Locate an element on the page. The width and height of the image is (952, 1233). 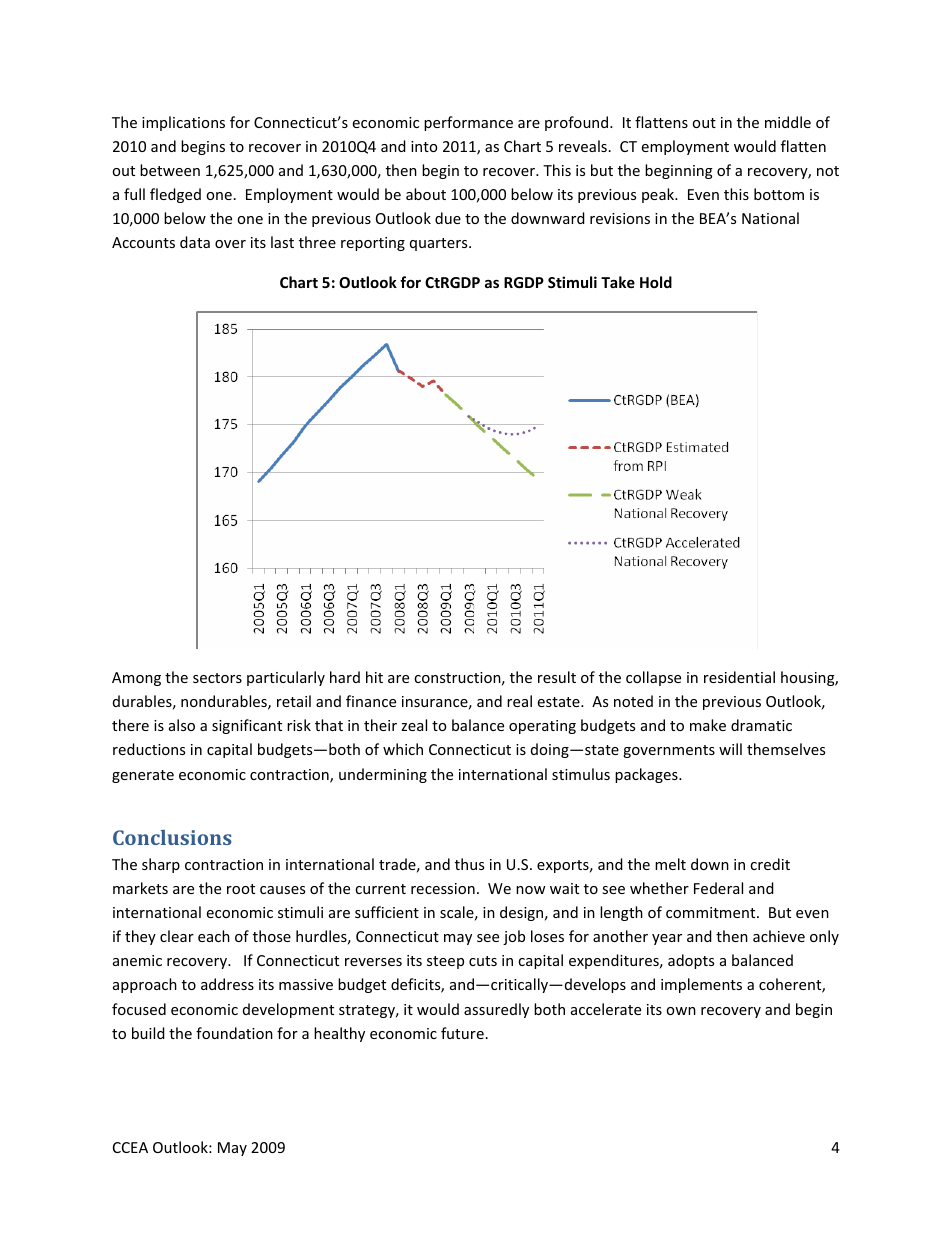
data is located at coordinates (195, 242).
